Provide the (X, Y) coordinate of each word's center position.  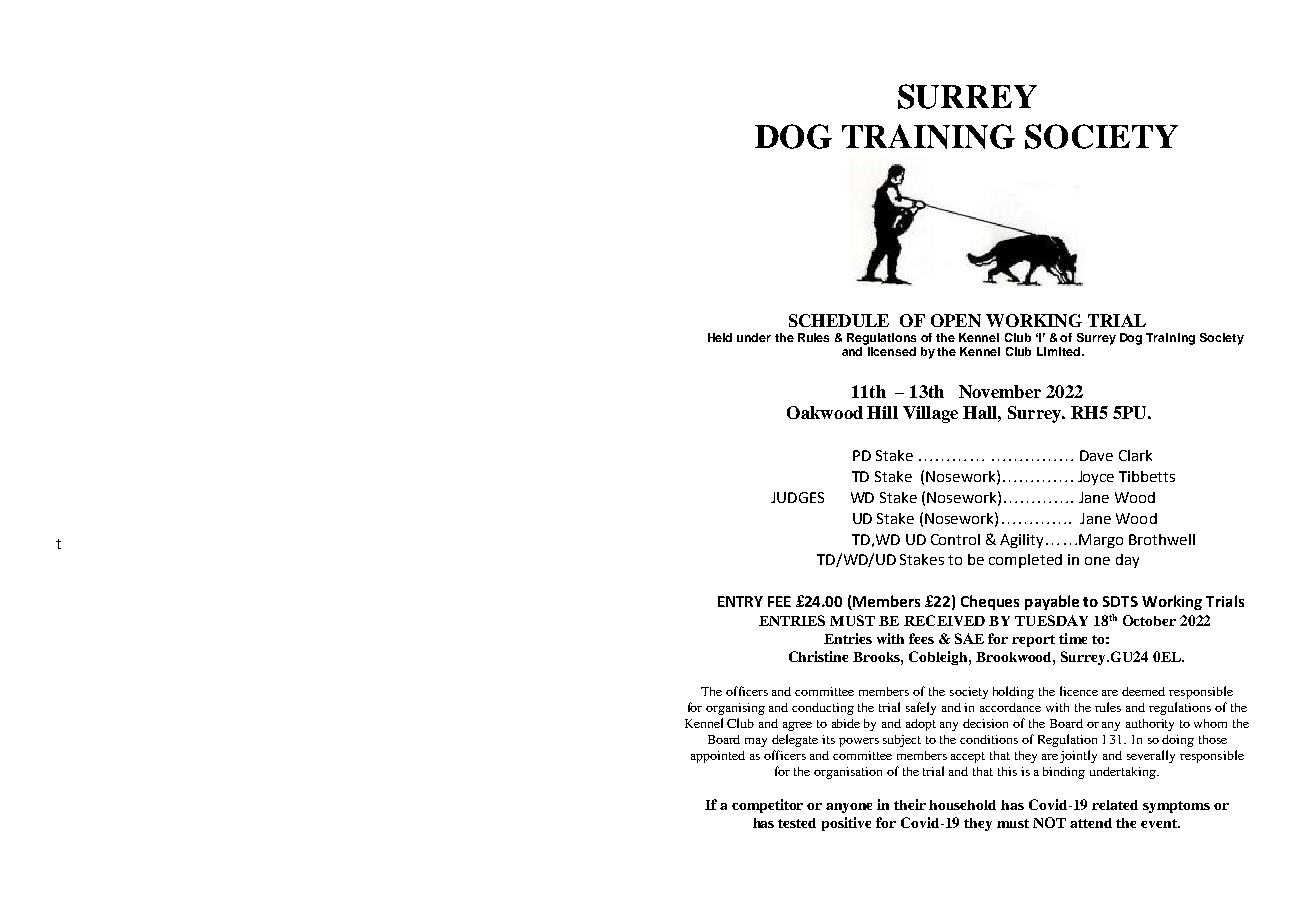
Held (720, 337)
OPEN (956, 320)
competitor (767, 806)
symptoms (1176, 807)
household (962, 805)
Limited (1058, 351)
